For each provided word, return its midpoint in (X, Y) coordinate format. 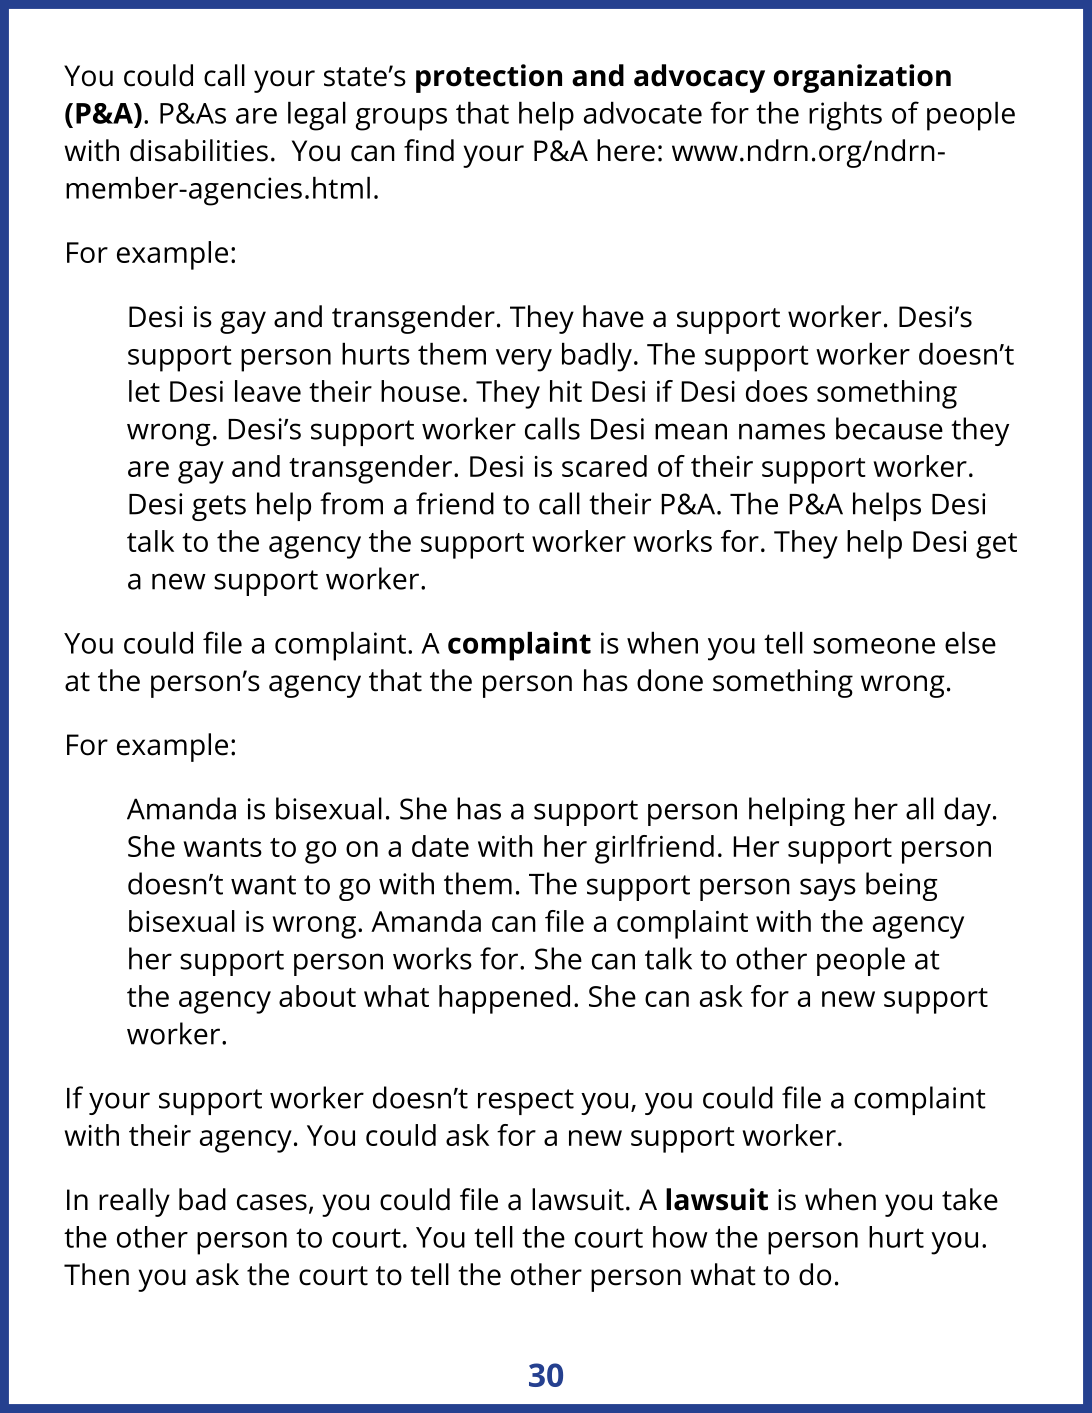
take (970, 1199)
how (680, 1237)
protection (489, 78)
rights (845, 116)
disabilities (199, 150)
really (134, 1202)
